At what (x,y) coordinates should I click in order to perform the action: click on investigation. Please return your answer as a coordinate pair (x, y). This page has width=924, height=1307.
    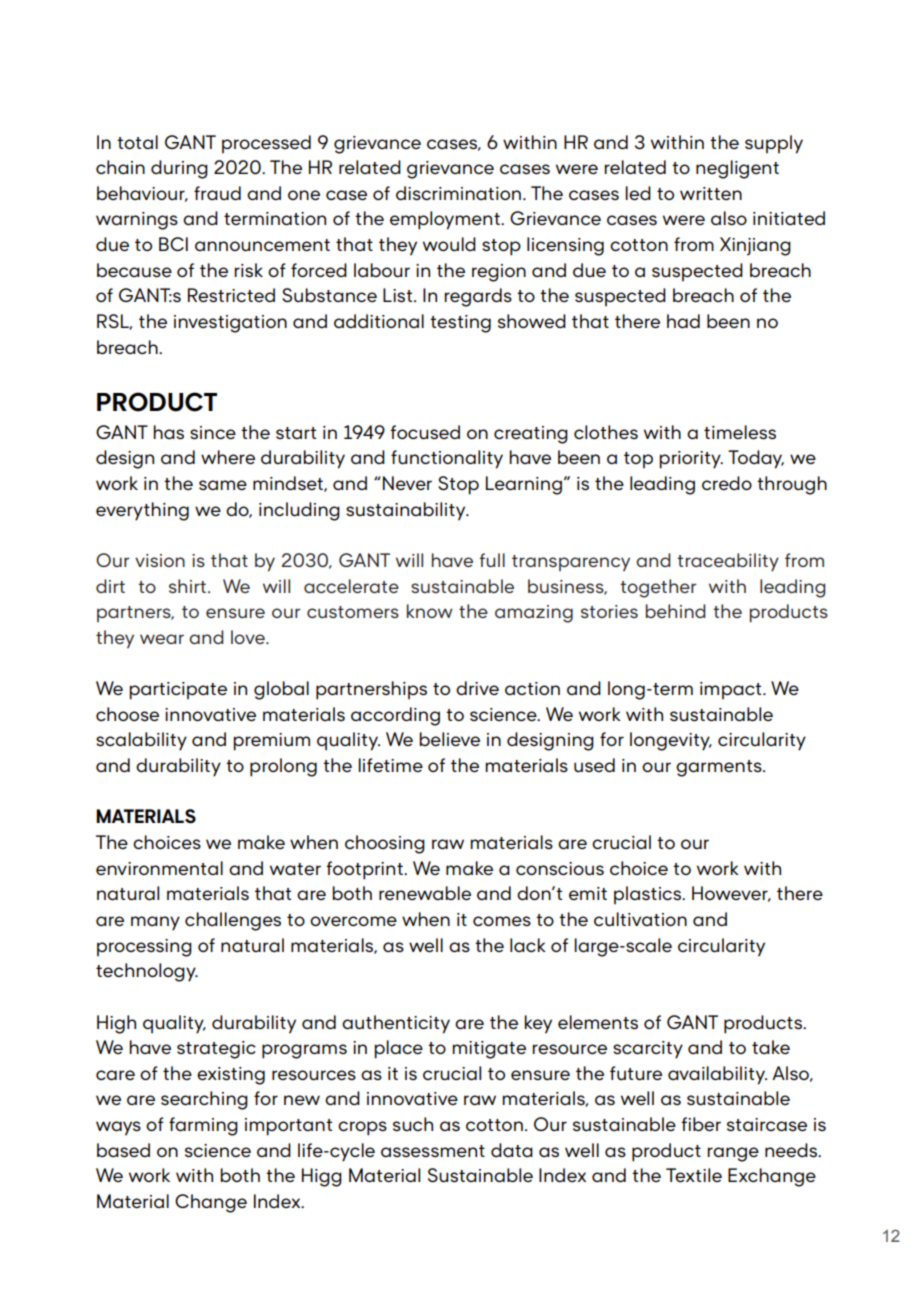
    Looking at the image, I should click on (230, 324).
